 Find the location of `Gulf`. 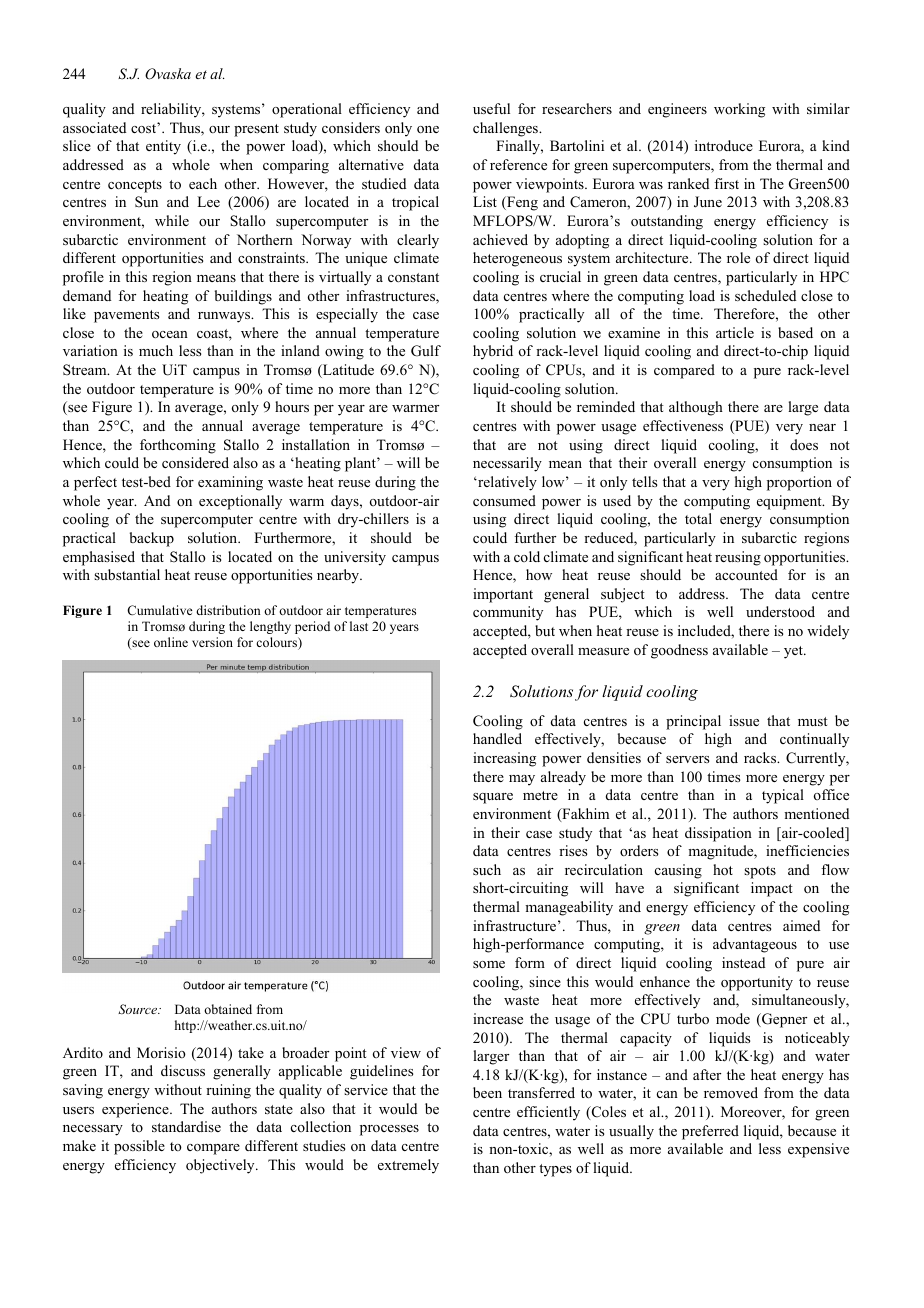

Gulf is located at coordinates (426, 351).
